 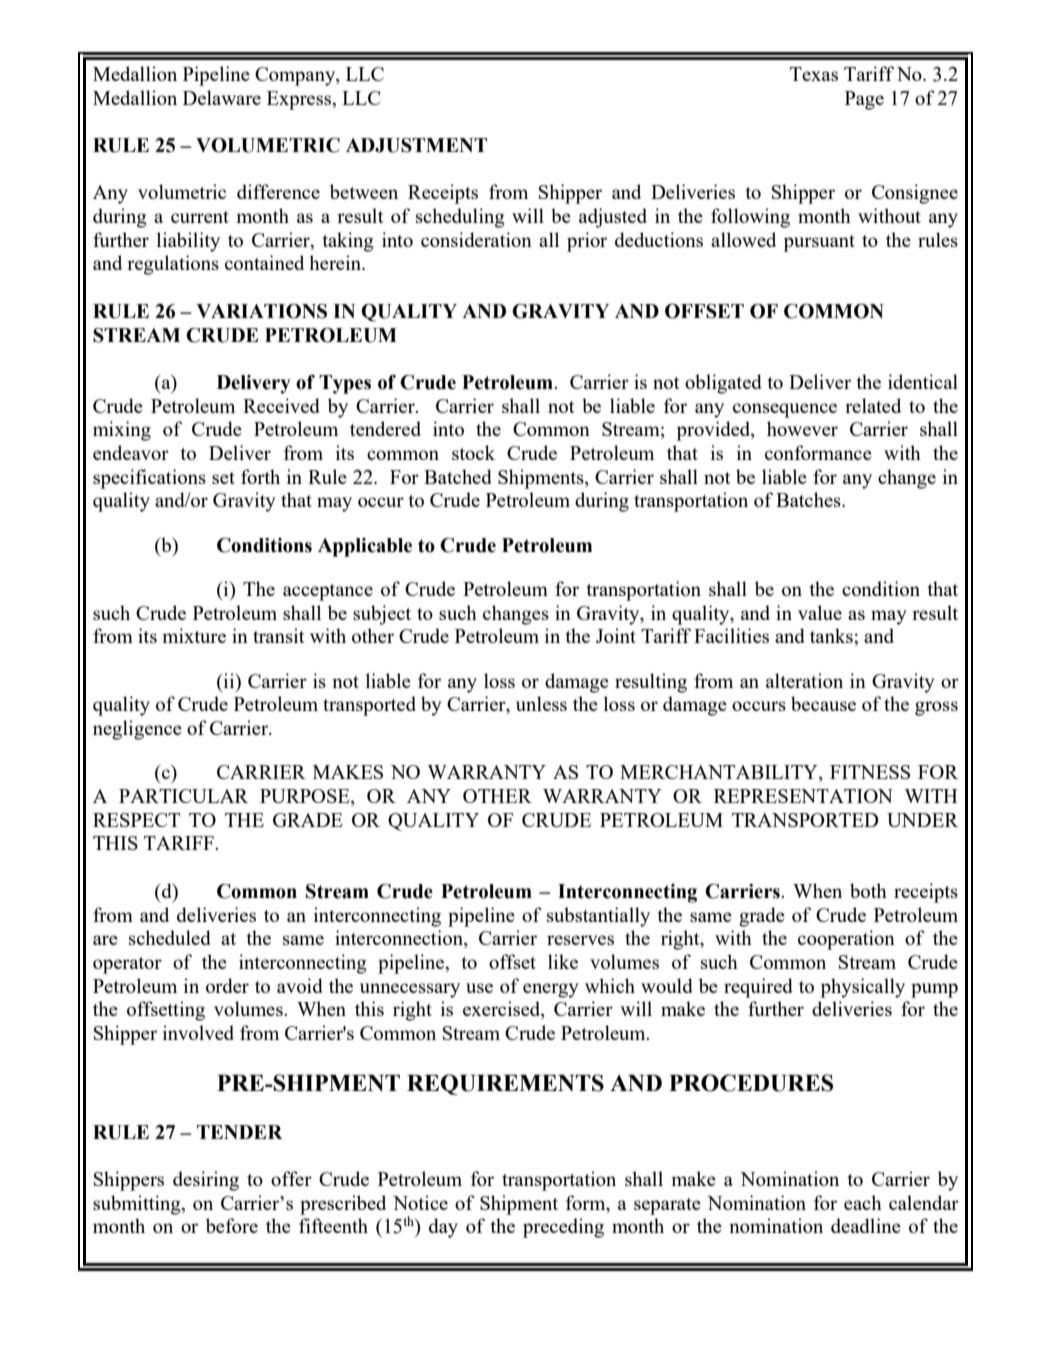 What do you see at coordinates (260, 476) in the document?
I see `forth` at bounding box center [260, 476].
